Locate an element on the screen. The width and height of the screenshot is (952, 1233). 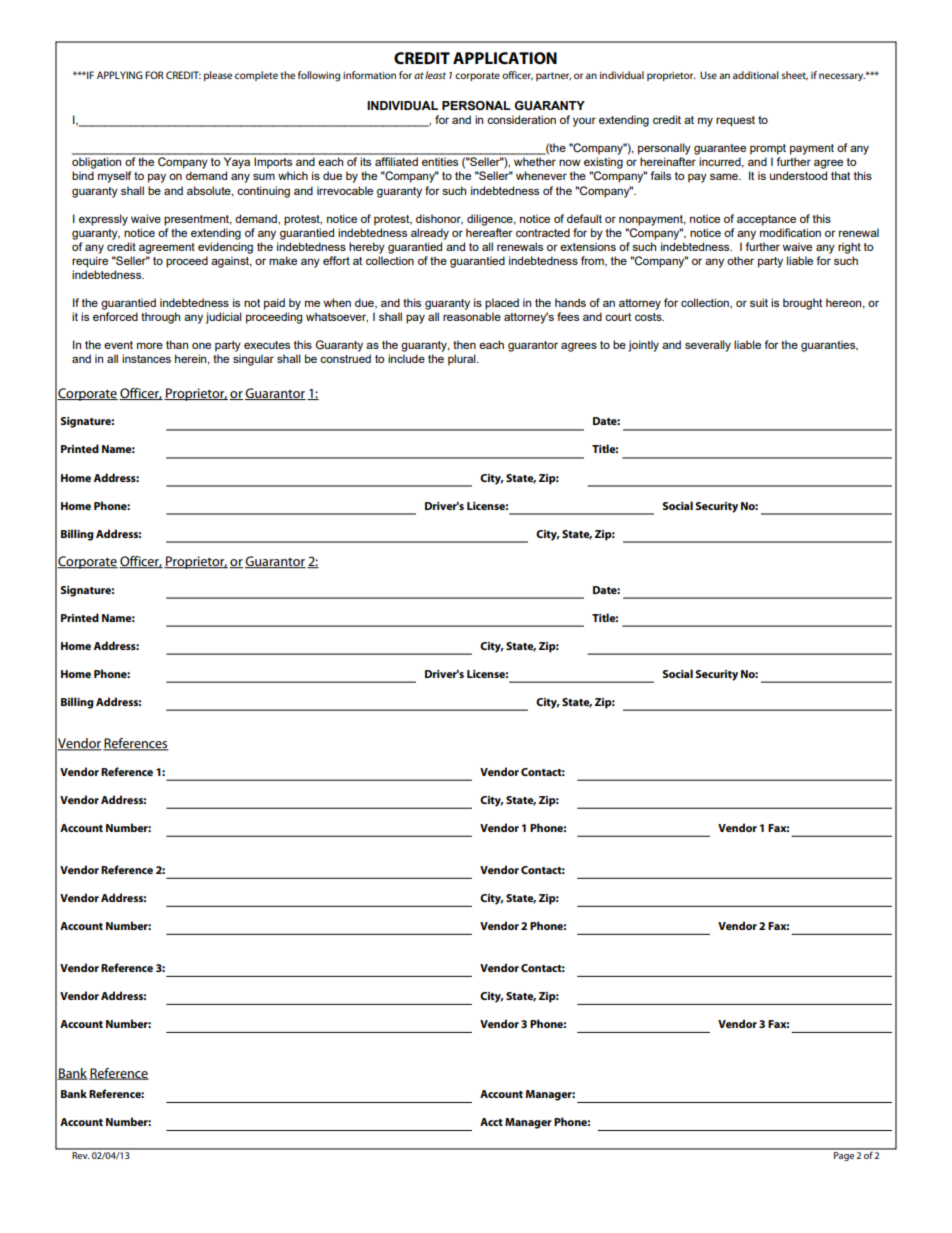
additional is located at coordinates (756, 75).
